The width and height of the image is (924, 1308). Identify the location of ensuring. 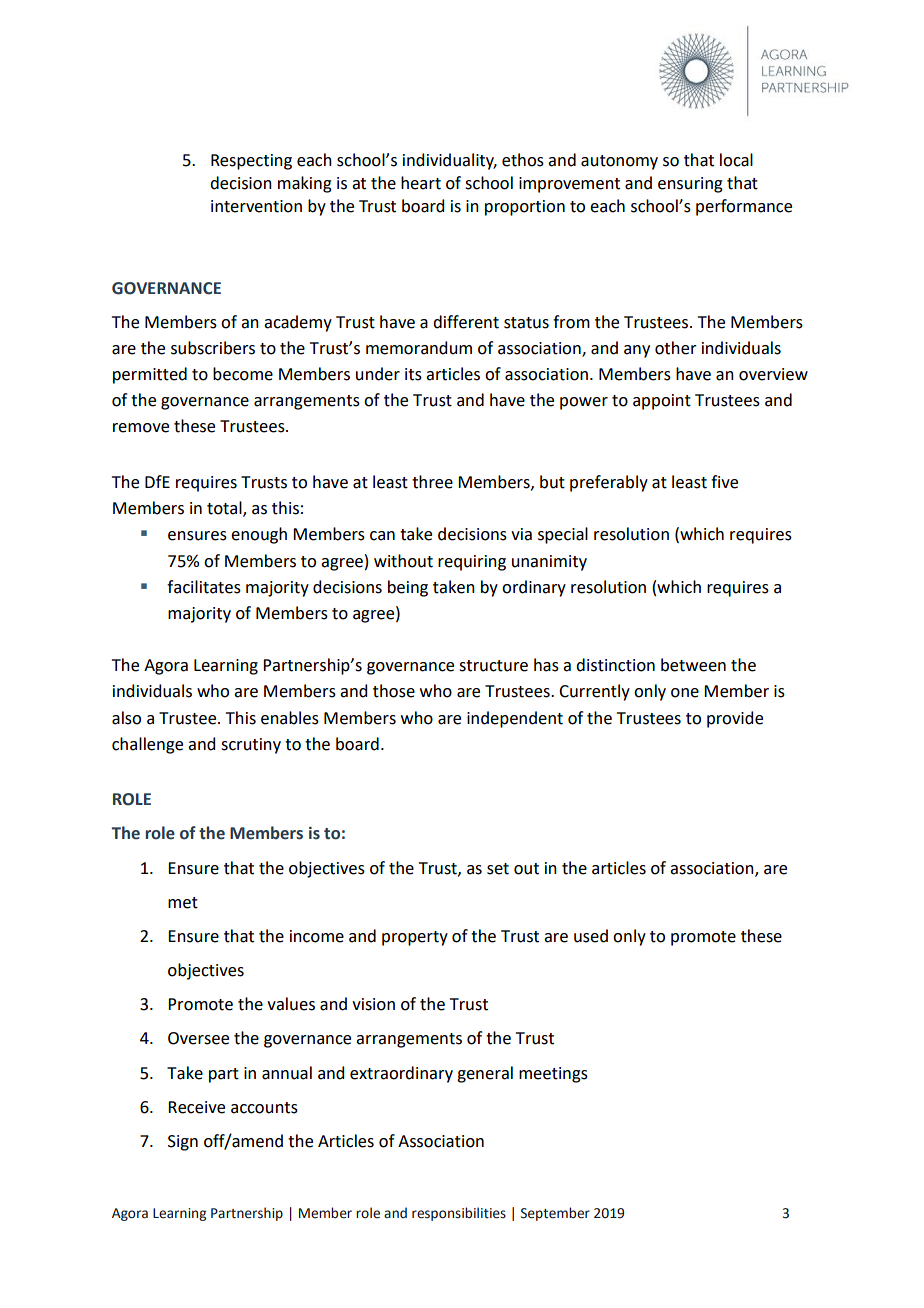
(690, 185).
